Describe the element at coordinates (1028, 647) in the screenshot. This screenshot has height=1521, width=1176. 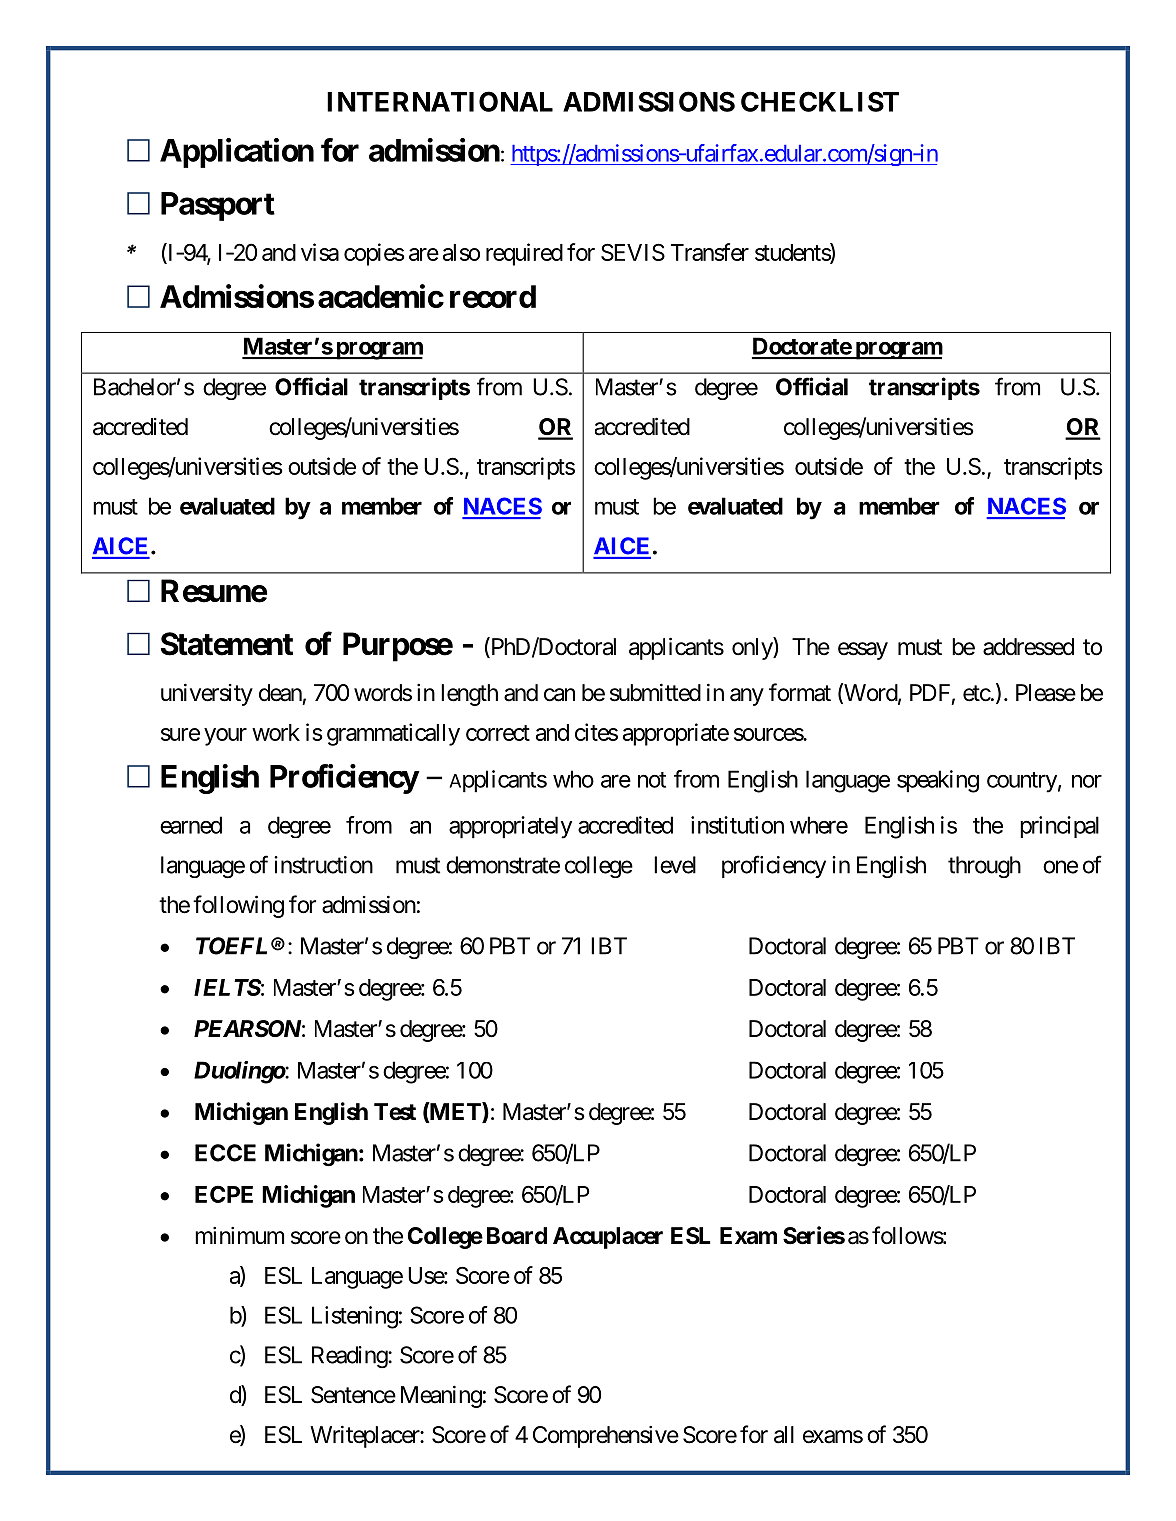
I see `addressed` at that location.
